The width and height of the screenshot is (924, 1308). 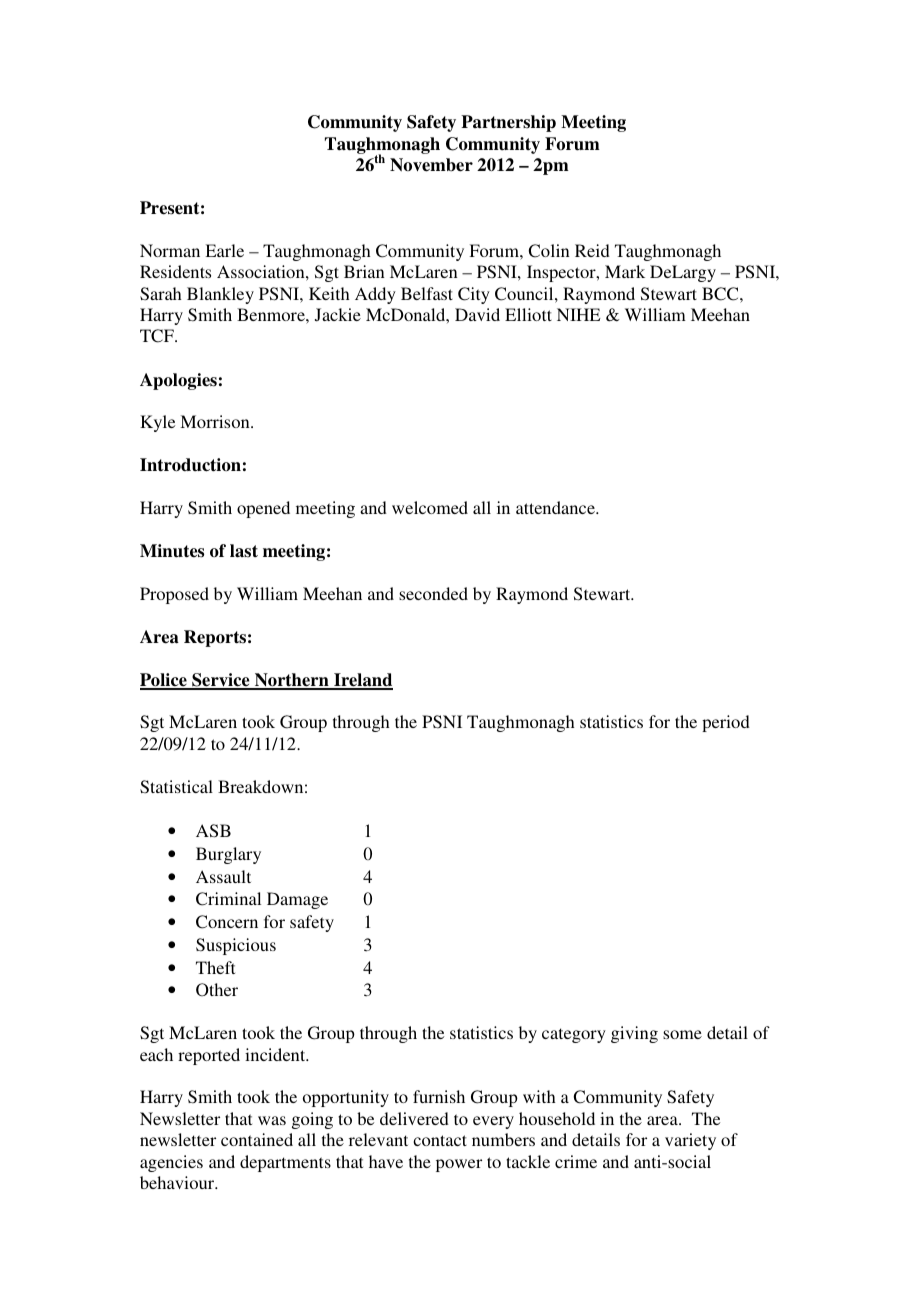 What do you see at coordinates (592, 250) in the screenshot?
I see `Reid` at bounding box center [592, 250].
